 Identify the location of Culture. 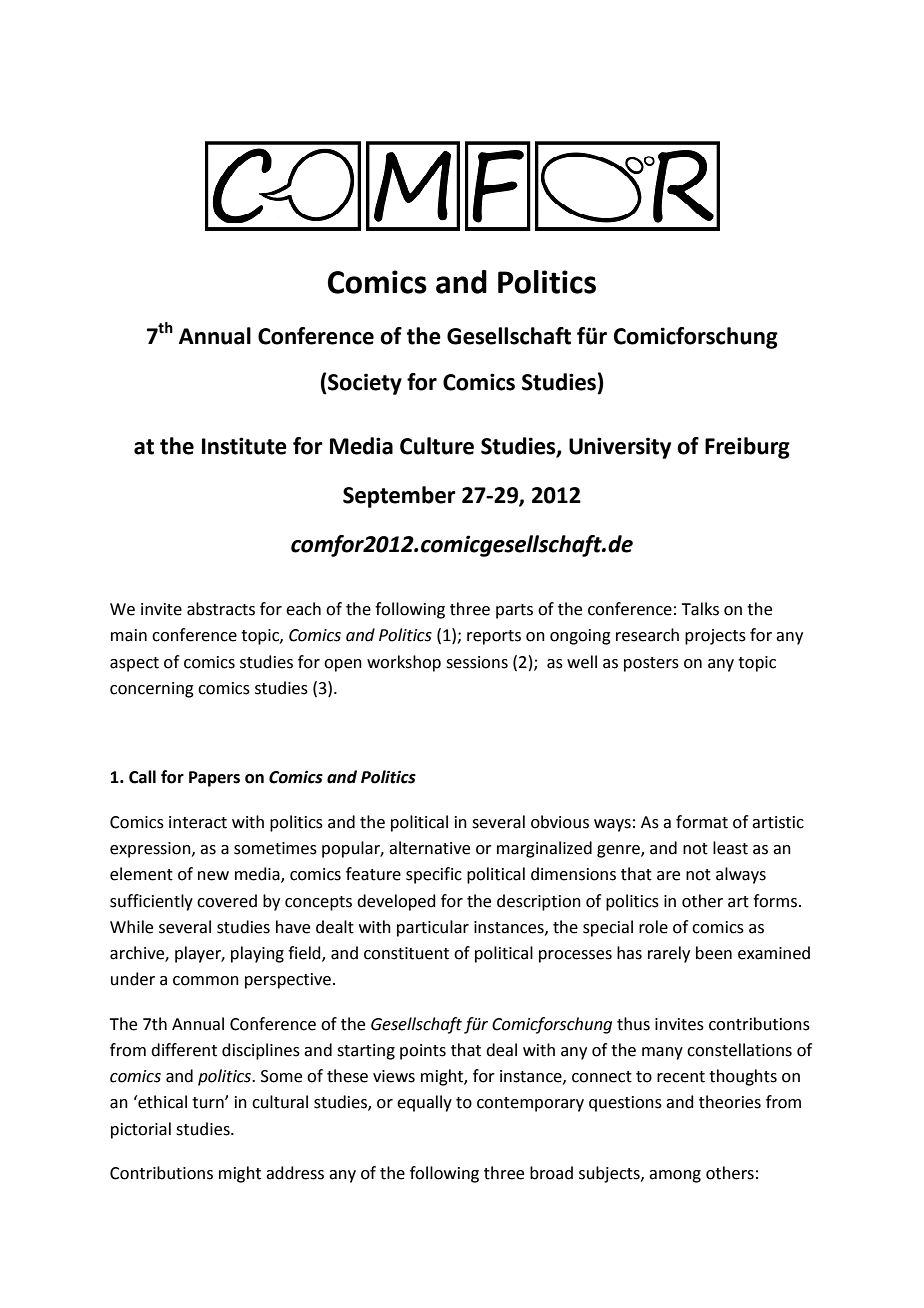
(437, 446).
